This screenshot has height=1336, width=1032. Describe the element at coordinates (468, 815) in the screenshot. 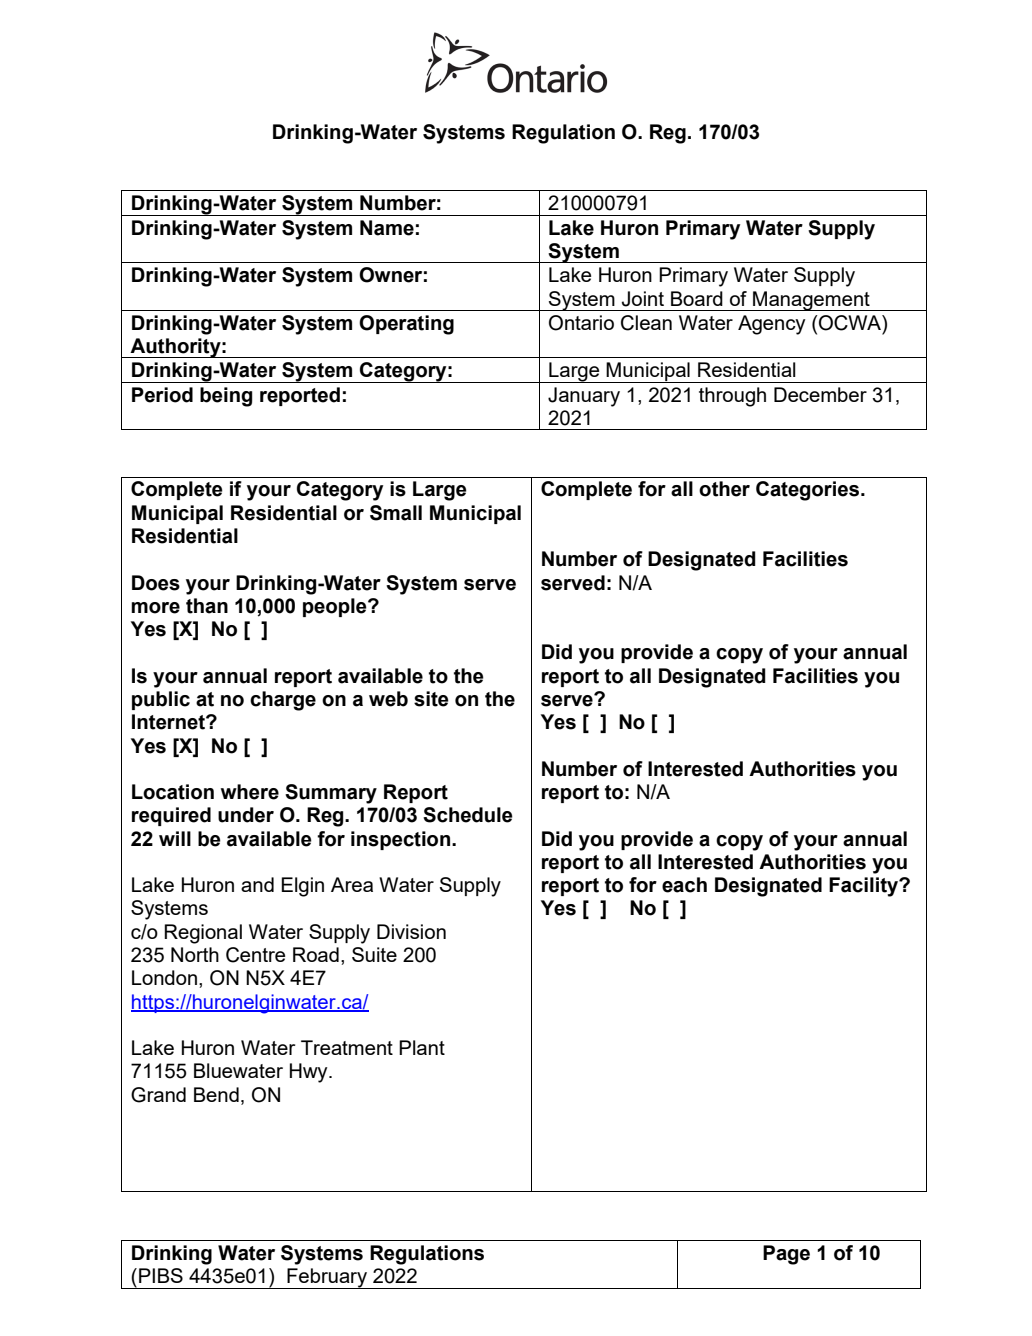

I see `Schedule` at that location.
